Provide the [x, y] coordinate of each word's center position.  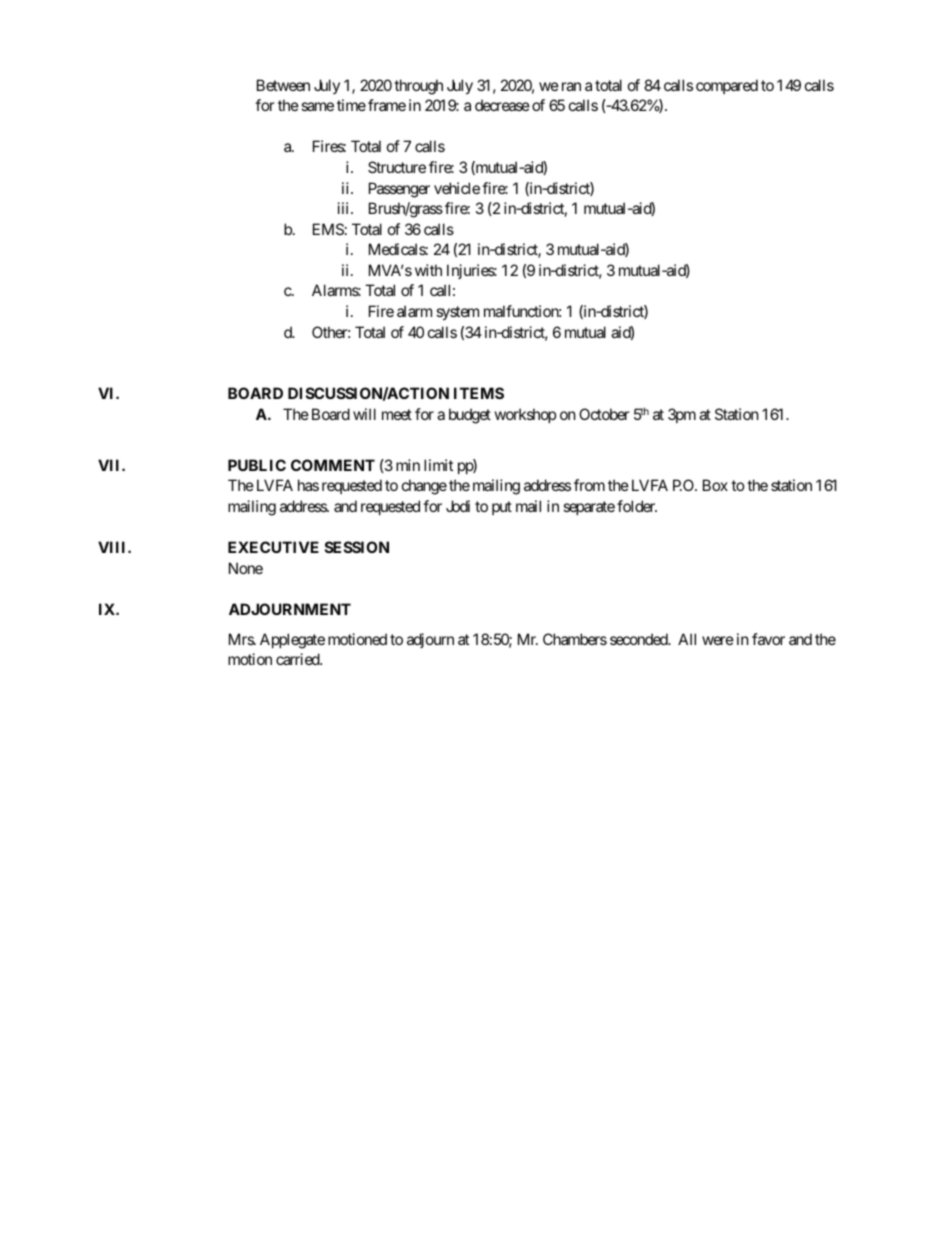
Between [283, 85]
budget [470, 416]
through [418, 87]
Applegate [292, 641]
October [604, 414]
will [364, 414]
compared [727, 86]
